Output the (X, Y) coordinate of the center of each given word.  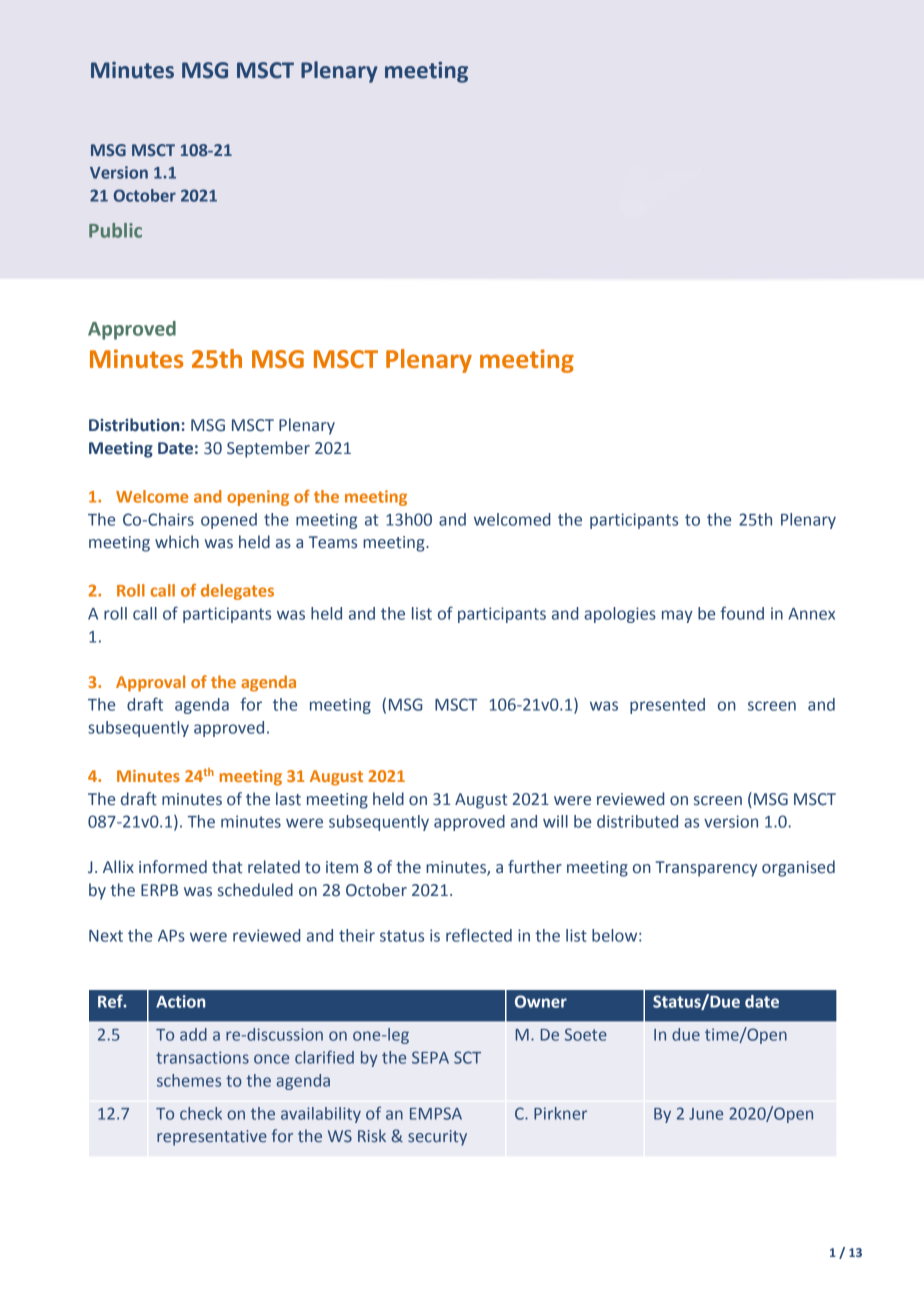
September (268, 449)
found (742, 613)
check (201, 1113)
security (437, 1138)
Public (115, 230)
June (706, 1114)
